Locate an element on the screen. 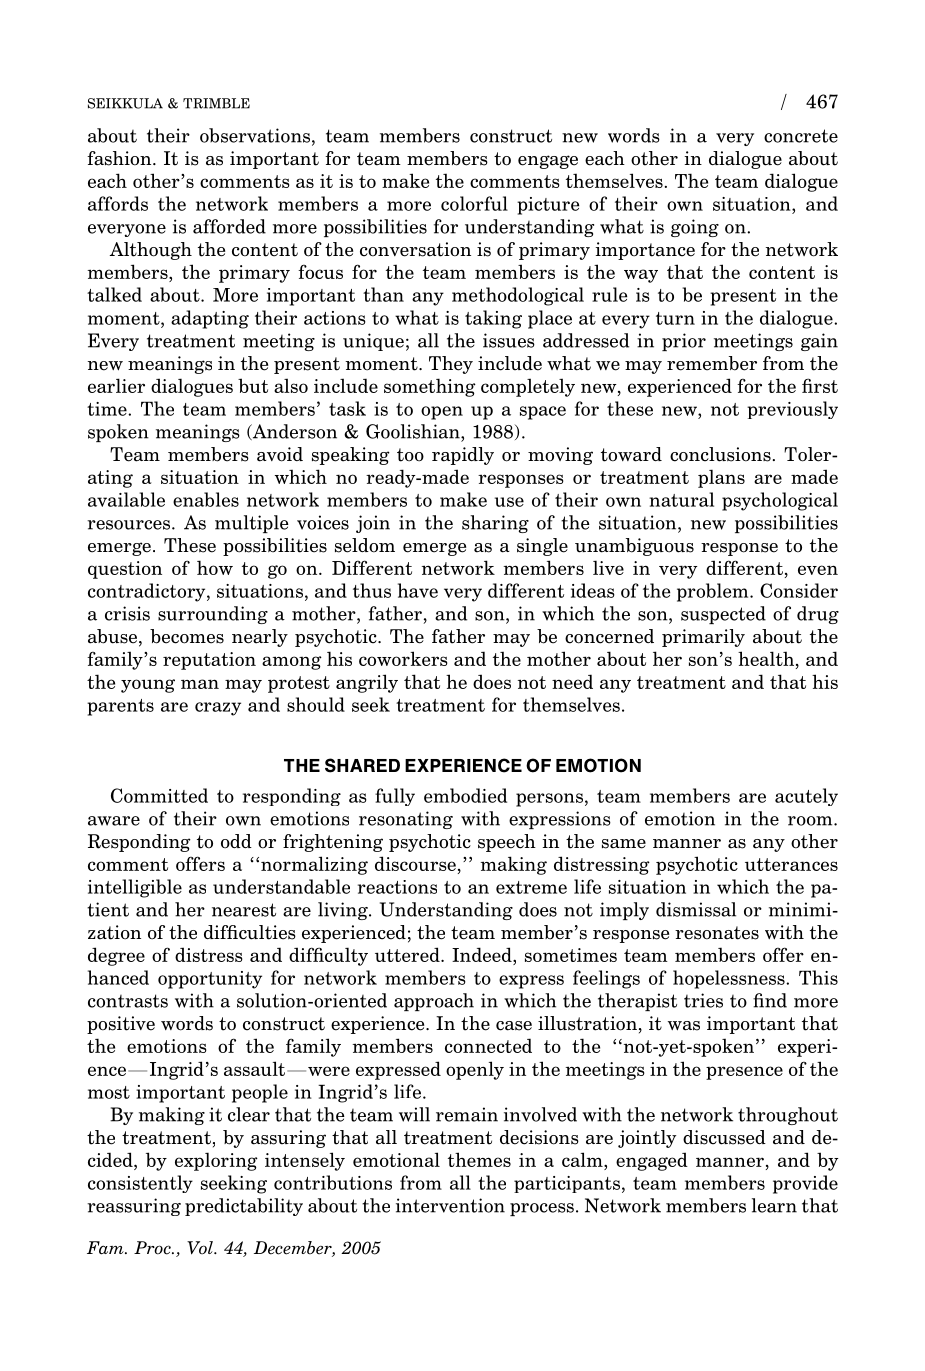 The height and width of the screenshot is (1371, 925). exploring is located at coordinates (216, 1161).
